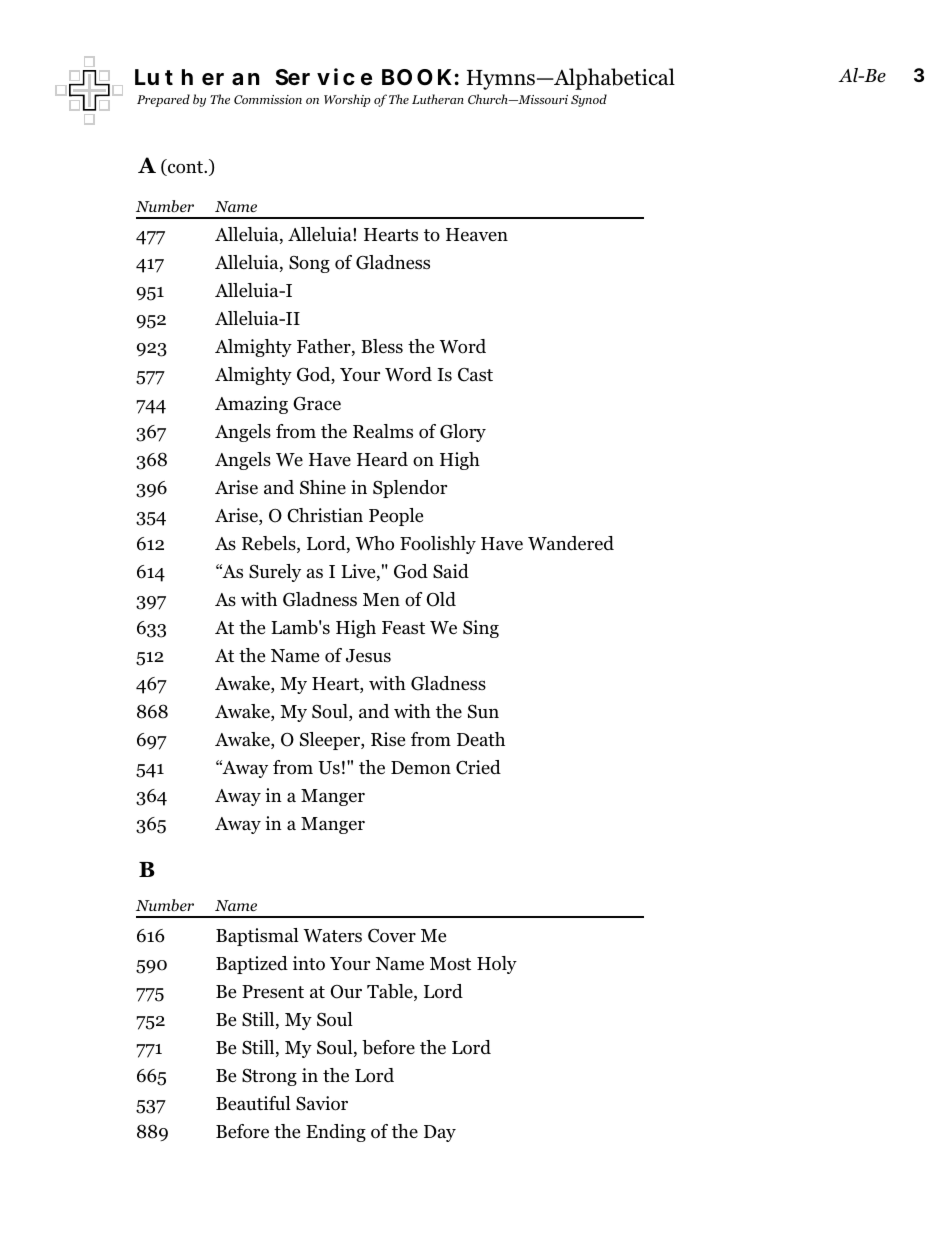 Image resolution: width=952 pixels, height=1233 pixels. Describe the element at coordinates (478, 767) in the image. I see `Cried` at that location.
